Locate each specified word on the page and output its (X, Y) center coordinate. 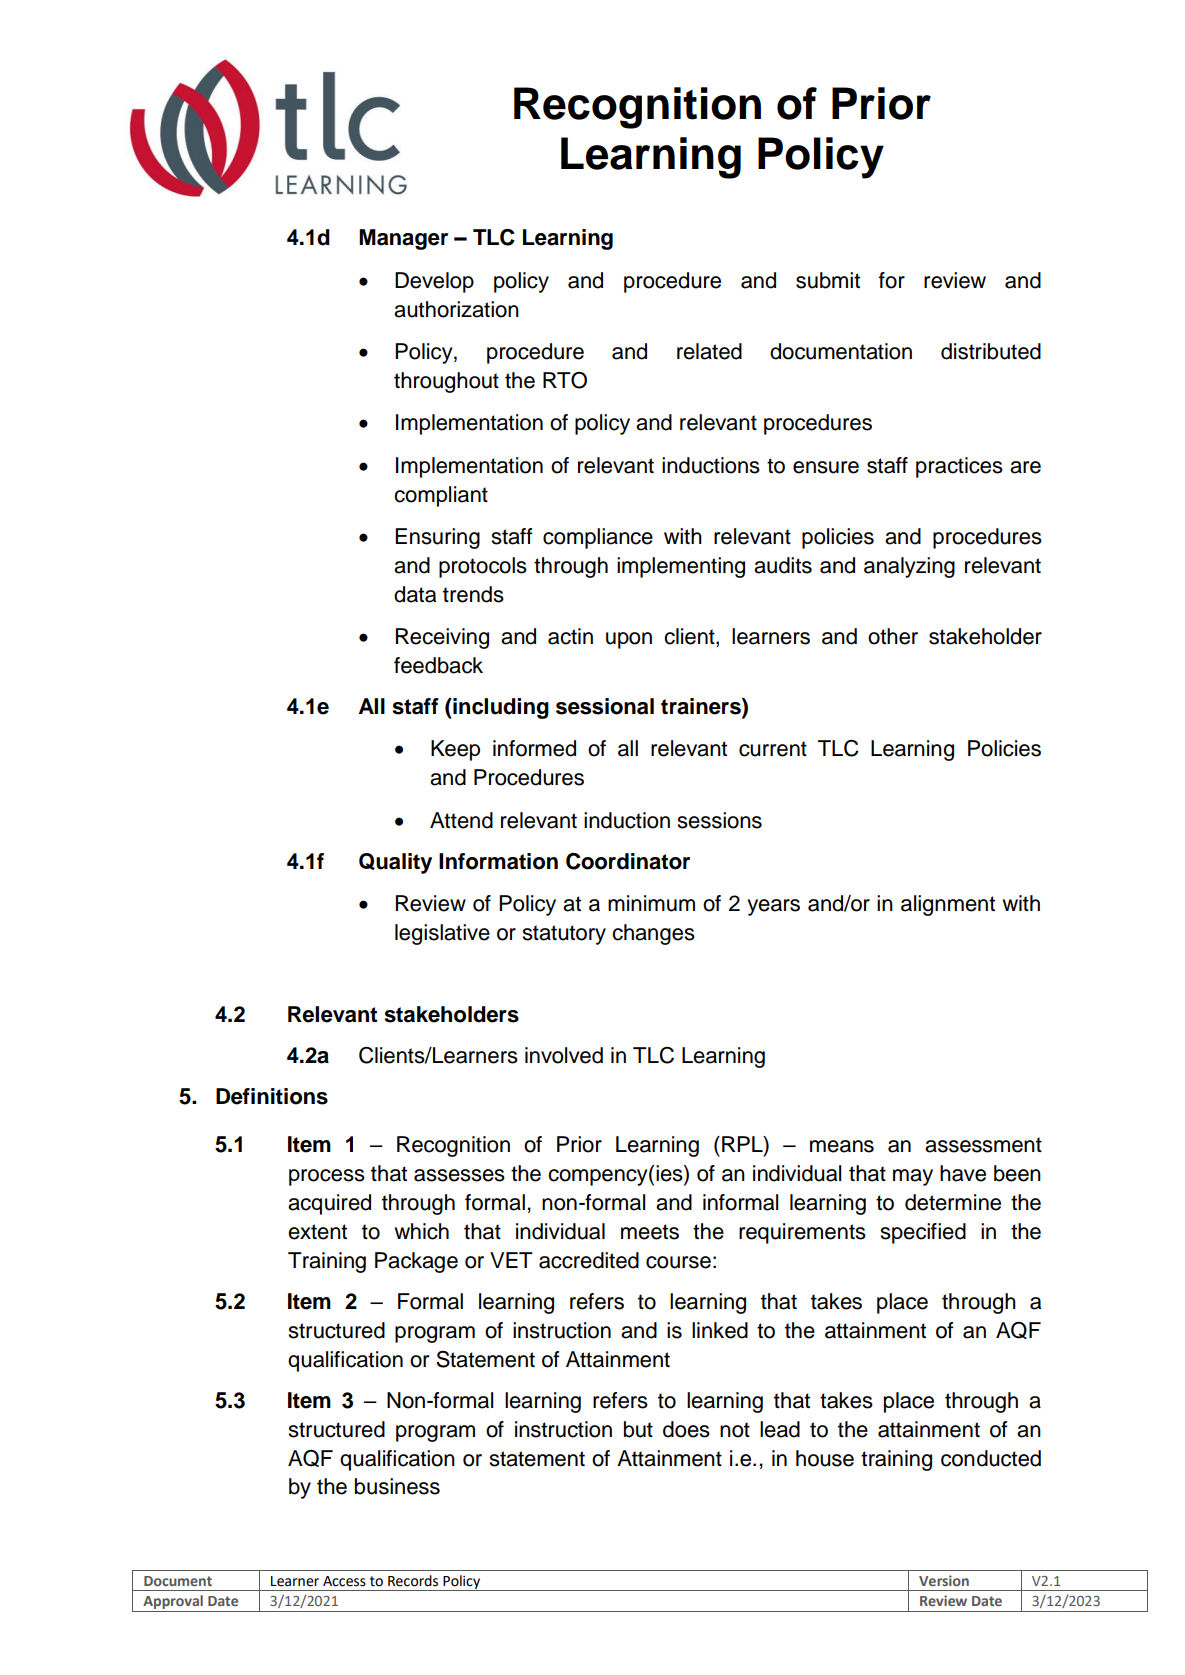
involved (564, 1055)
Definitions (272, 1096)
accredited (589, 1260)
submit (828, 280)
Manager (403, 239)
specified (923, 1233)
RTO (565, 380)
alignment (948, 905)
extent (317, 1232)
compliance (598, 538)
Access (344, 1581)
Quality (395, 863)
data (415, 594)
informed (534, 748)
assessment (983, 1145)
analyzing (909, 567)
